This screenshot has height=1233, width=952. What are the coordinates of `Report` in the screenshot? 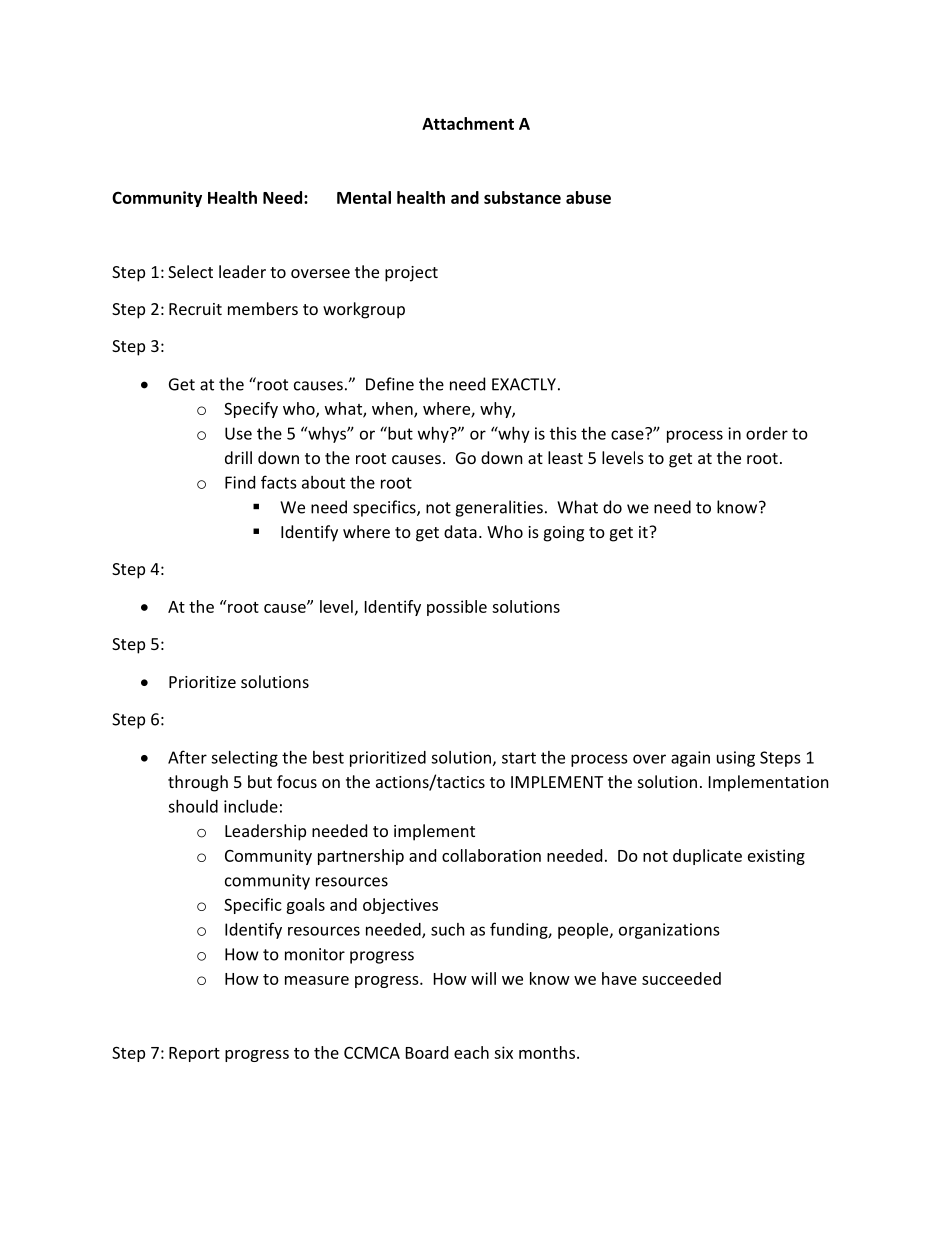 It's located at (194, 1054).
